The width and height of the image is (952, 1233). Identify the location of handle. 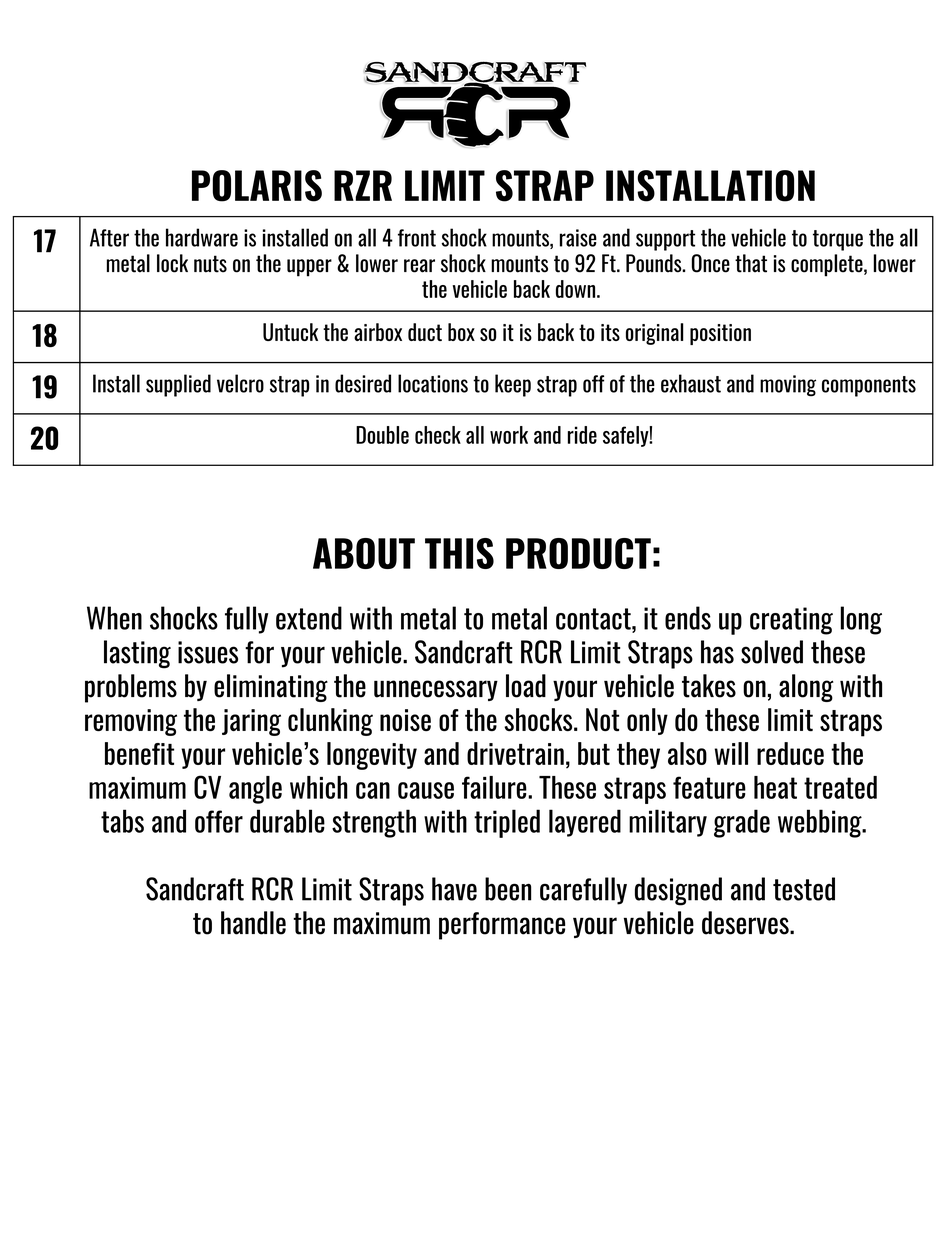
(253, 923).
